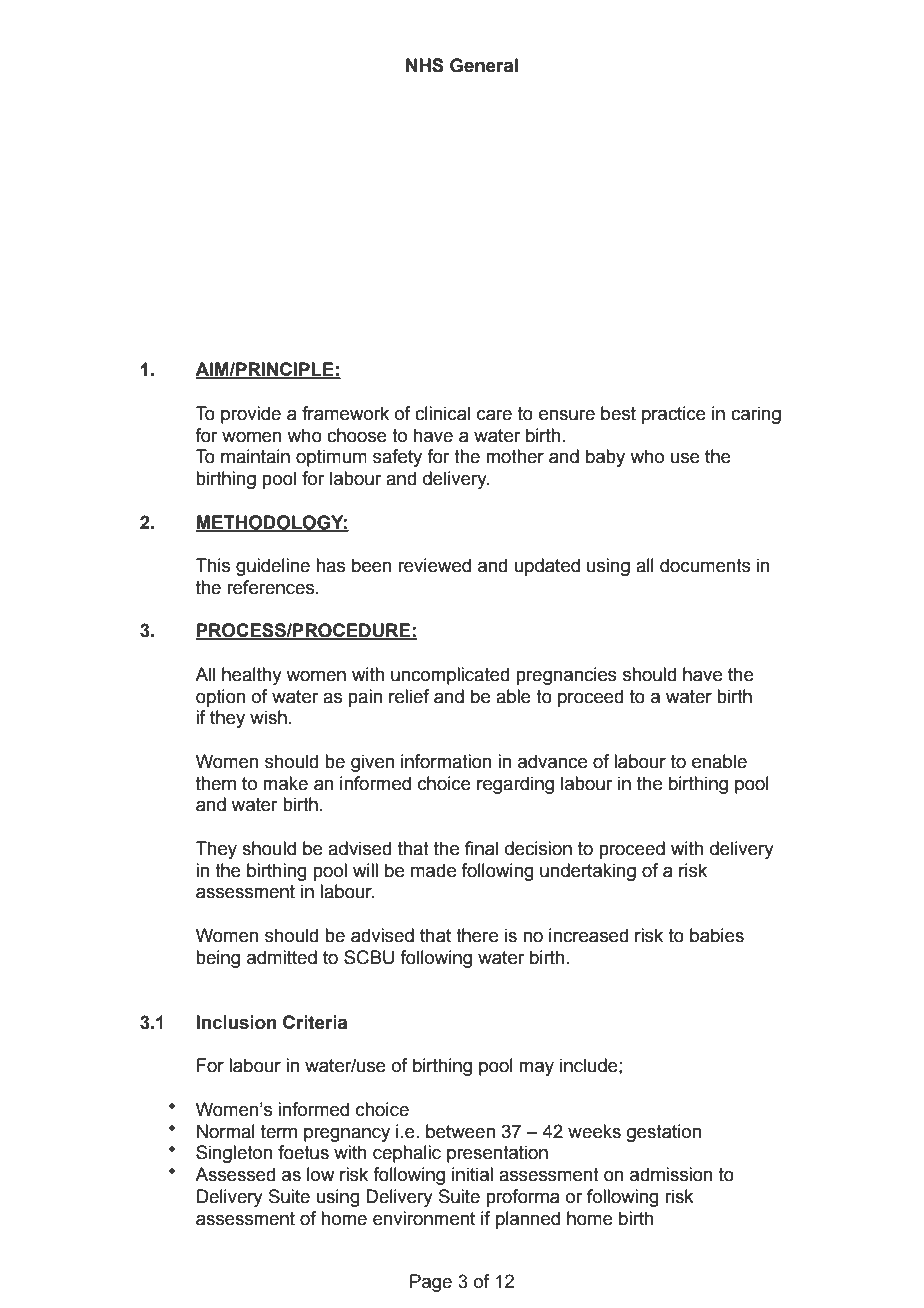 This image has height=1308, width=924. I want to click on final, so click(481, 848).
